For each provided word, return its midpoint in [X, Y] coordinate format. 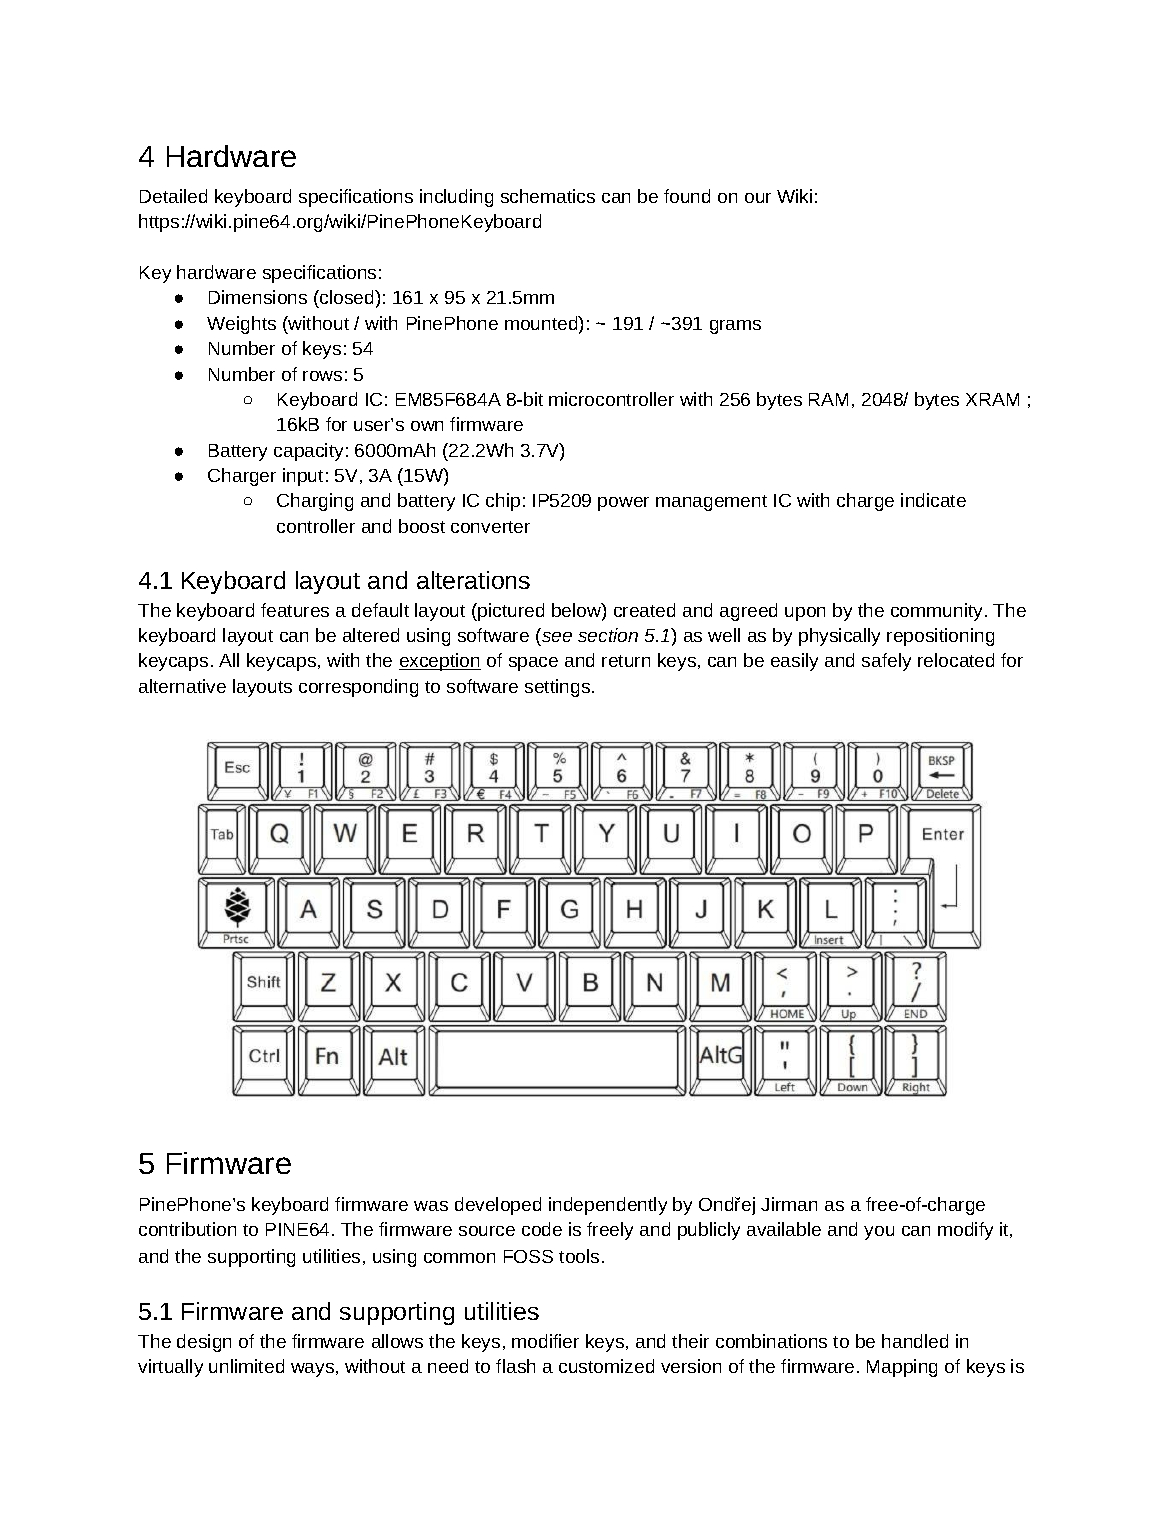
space [533, 664]
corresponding [358, 688]
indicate [933, 500]
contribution [187, 1229]
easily [794, 662]
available [784, 1229]
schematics [548, 196]
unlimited [246, 1366]
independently [608, 1206]
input [303, 477]
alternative [182, 686]
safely [886, 662]
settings [559, 688]
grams [735, 327]
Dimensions [258, 297]
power [623, 504]
